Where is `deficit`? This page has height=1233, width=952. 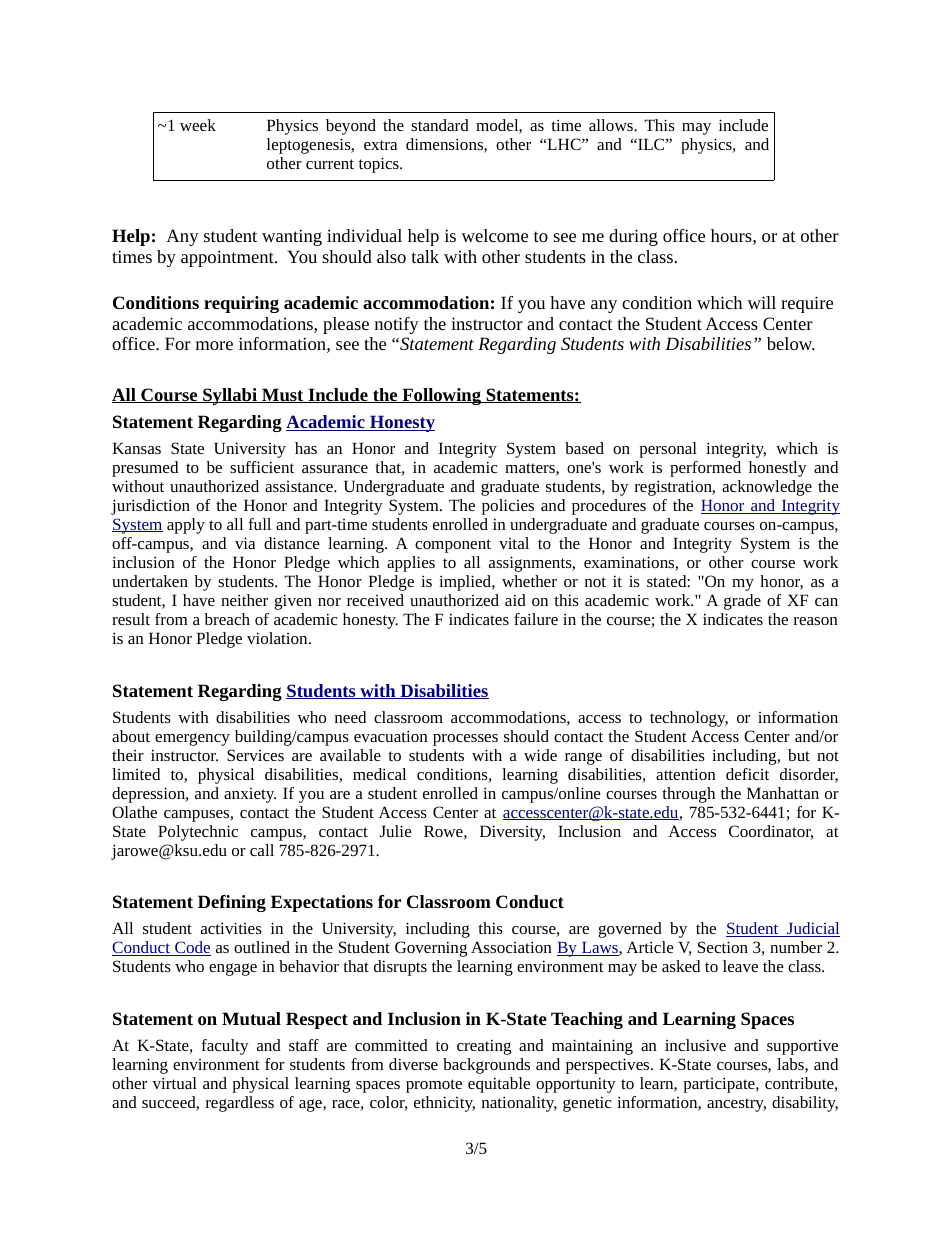
deficit is located at coordinates (747, 774).
